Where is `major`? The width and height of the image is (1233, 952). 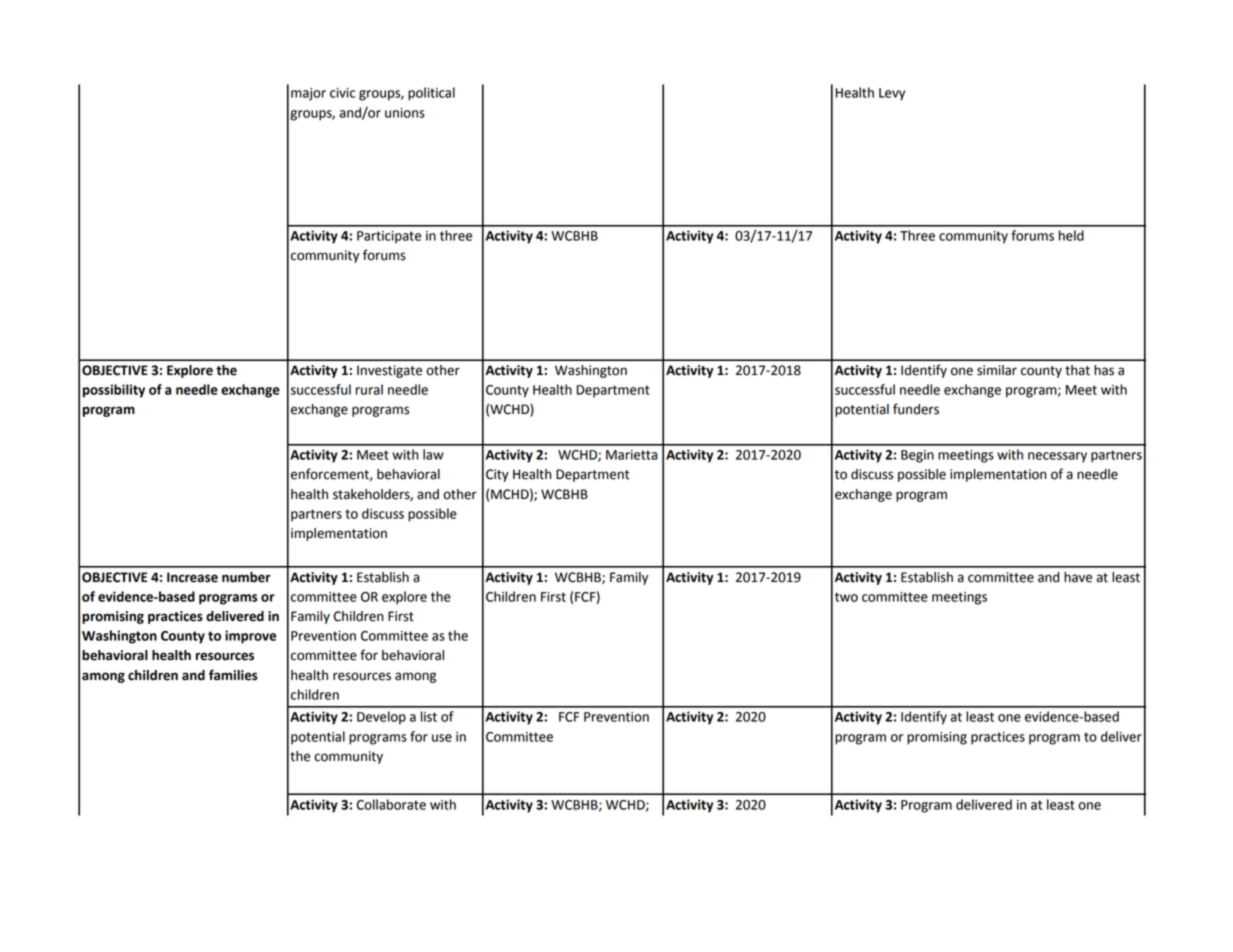 major is located at coordinates (308, 94).
